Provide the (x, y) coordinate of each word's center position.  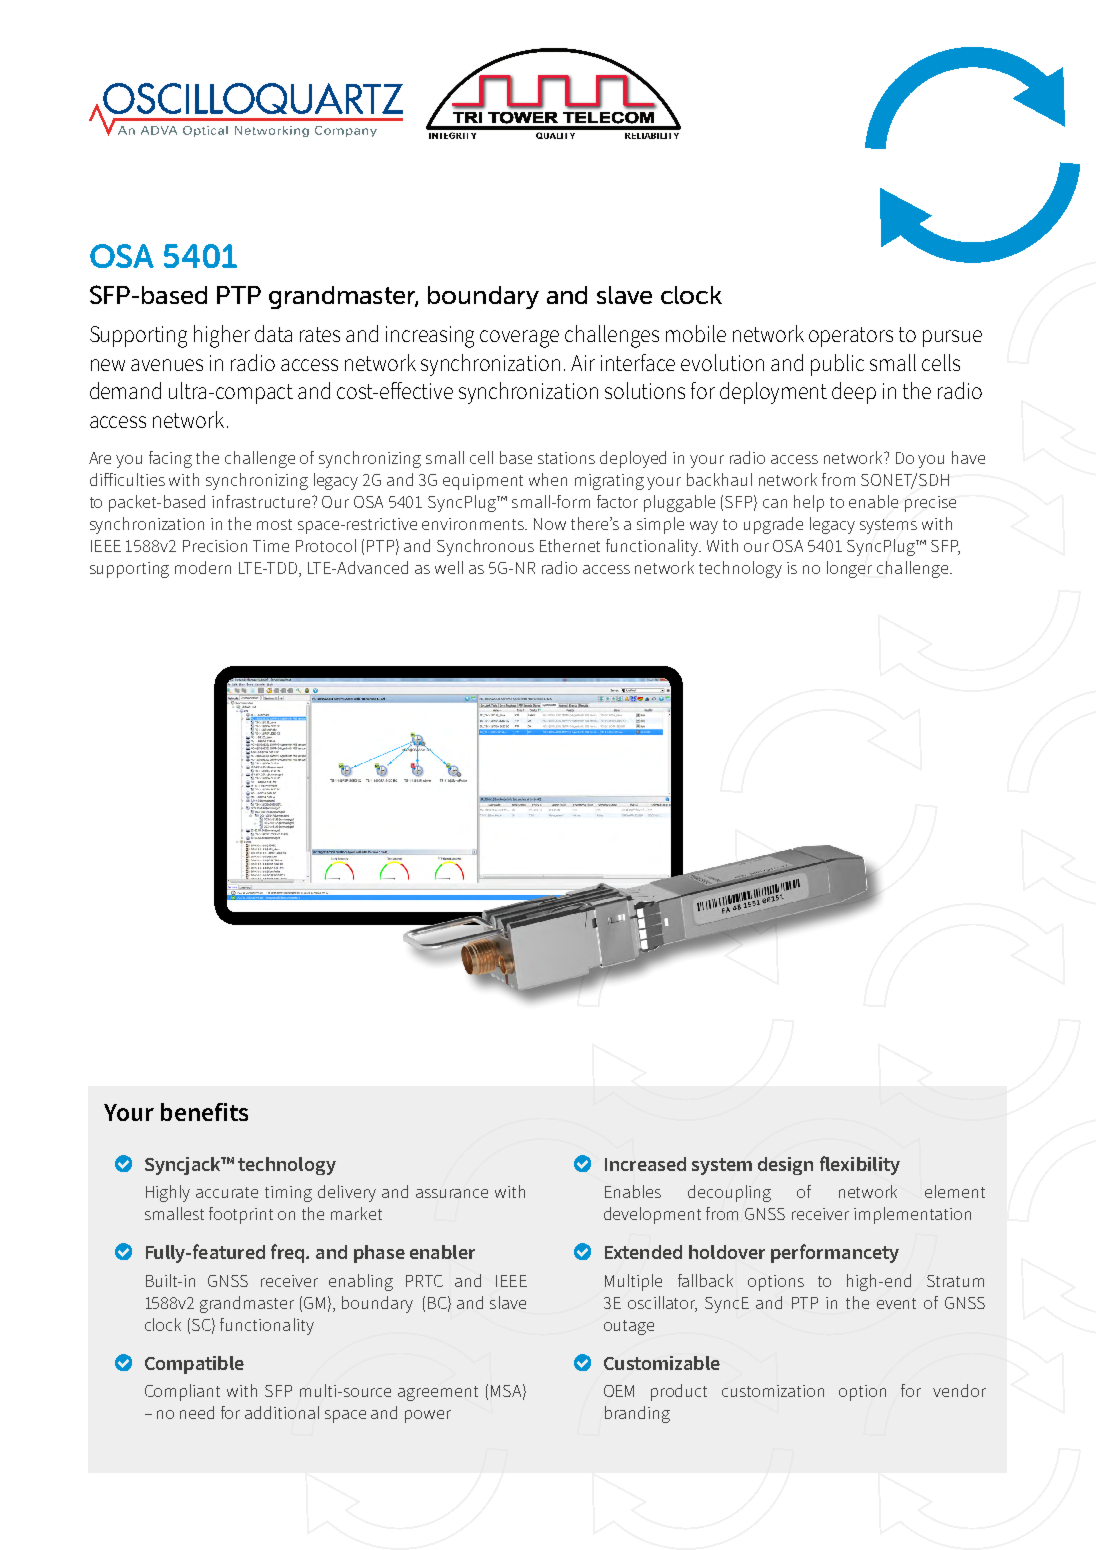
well (449, 567)
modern (203, 567)
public (837, 365)
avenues (167, 365)
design (785, 1166)
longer (849, 569)
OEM (619, 1391)
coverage (519, 339)
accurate (227, 1192)
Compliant (182, 1392)
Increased (645, 1164)
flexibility (860, 1165)
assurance (452, 1193)
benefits (204, 1112)
